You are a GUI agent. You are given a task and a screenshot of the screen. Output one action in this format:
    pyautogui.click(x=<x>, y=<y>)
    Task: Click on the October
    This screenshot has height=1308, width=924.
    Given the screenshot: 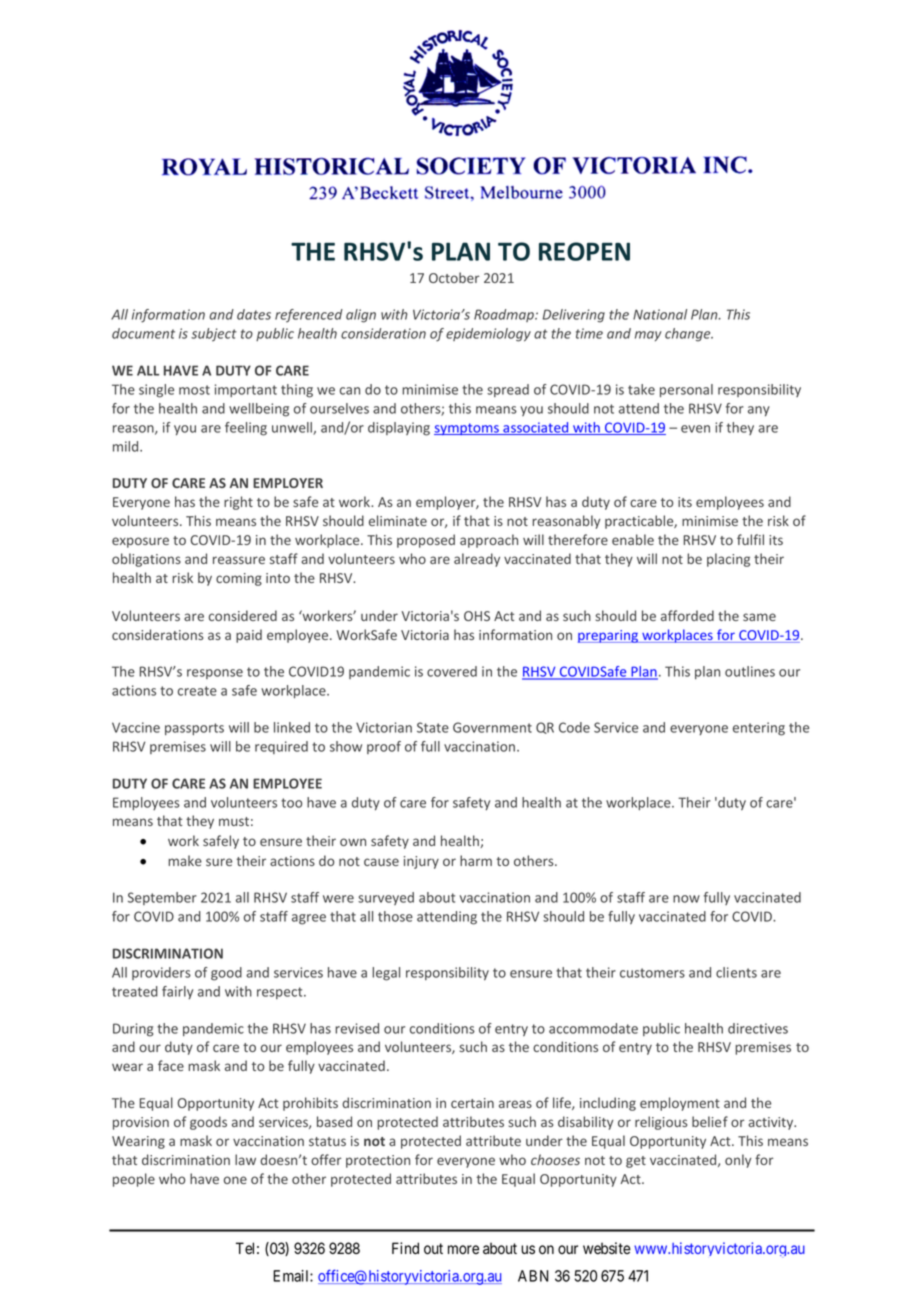 What is the action you would take?
    pyautogui.click(x=454, y=277)
